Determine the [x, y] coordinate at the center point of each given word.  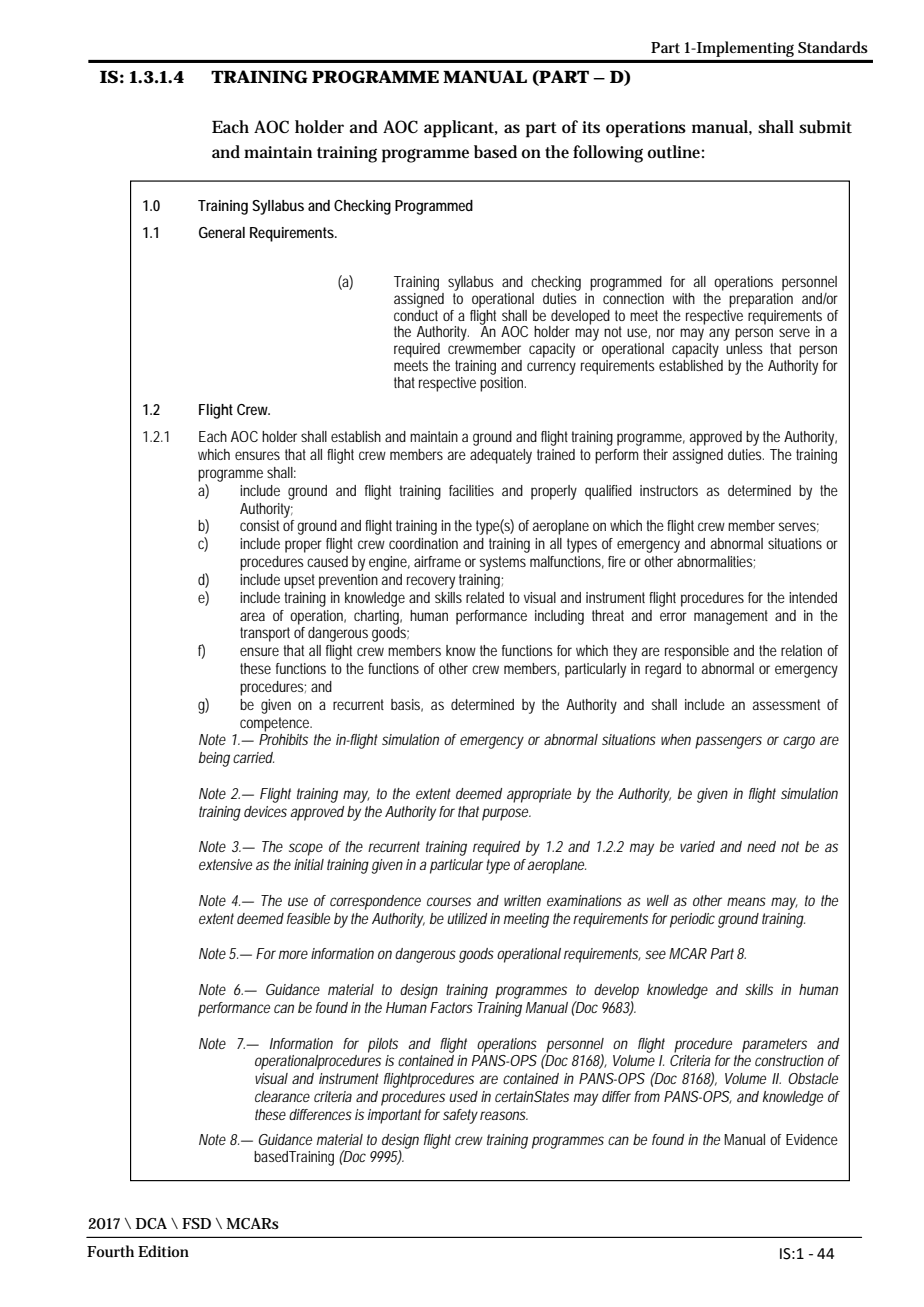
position [501, 384]
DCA [151, 1223]
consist [259, 525]
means [746, 901]
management [731, 617]
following [608, 154]
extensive [225, 864]
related [485, 597]
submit [825, 127]
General [222, 232]
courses [449, 901]
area [252, 616]
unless [744, 348]
